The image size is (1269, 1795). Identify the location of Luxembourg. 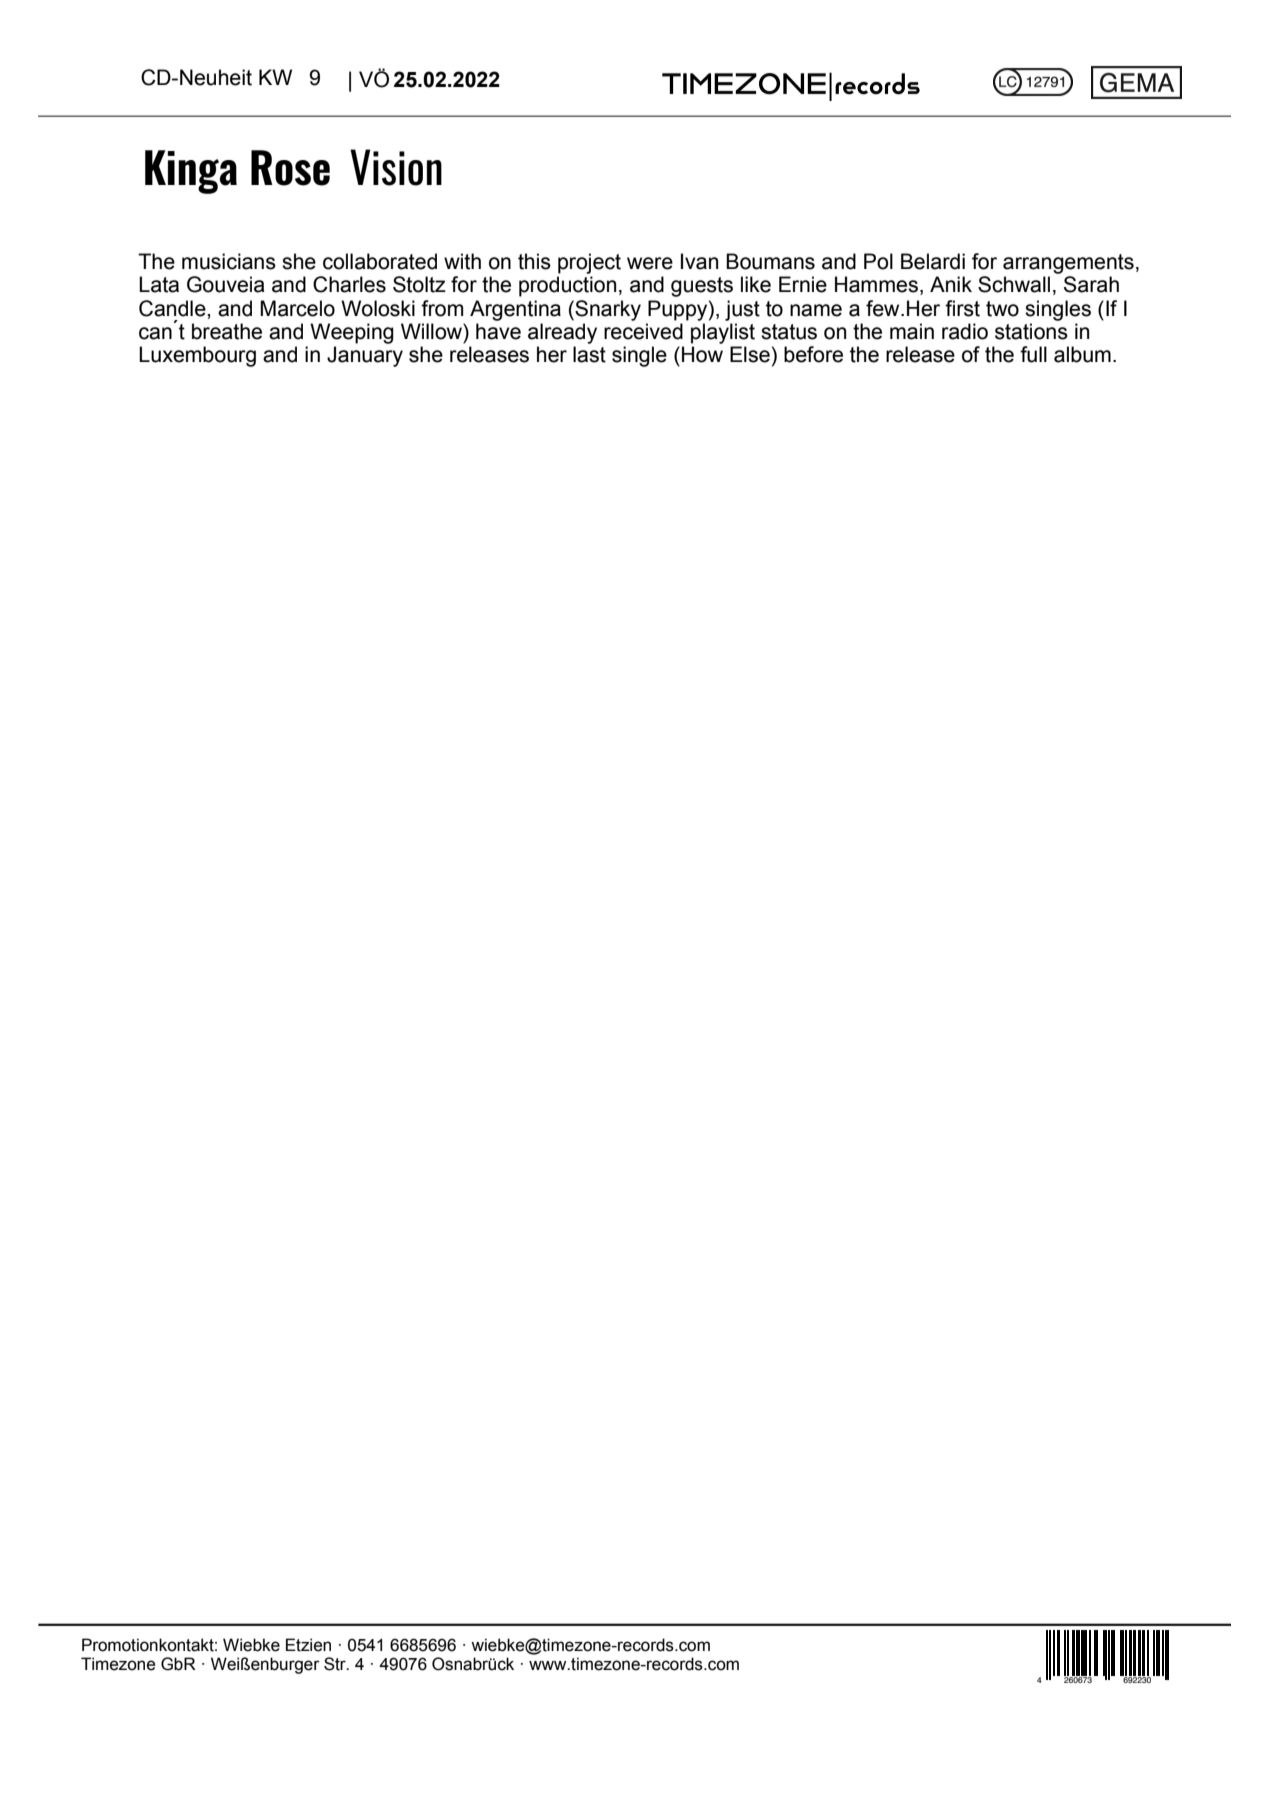
(197, 356).
